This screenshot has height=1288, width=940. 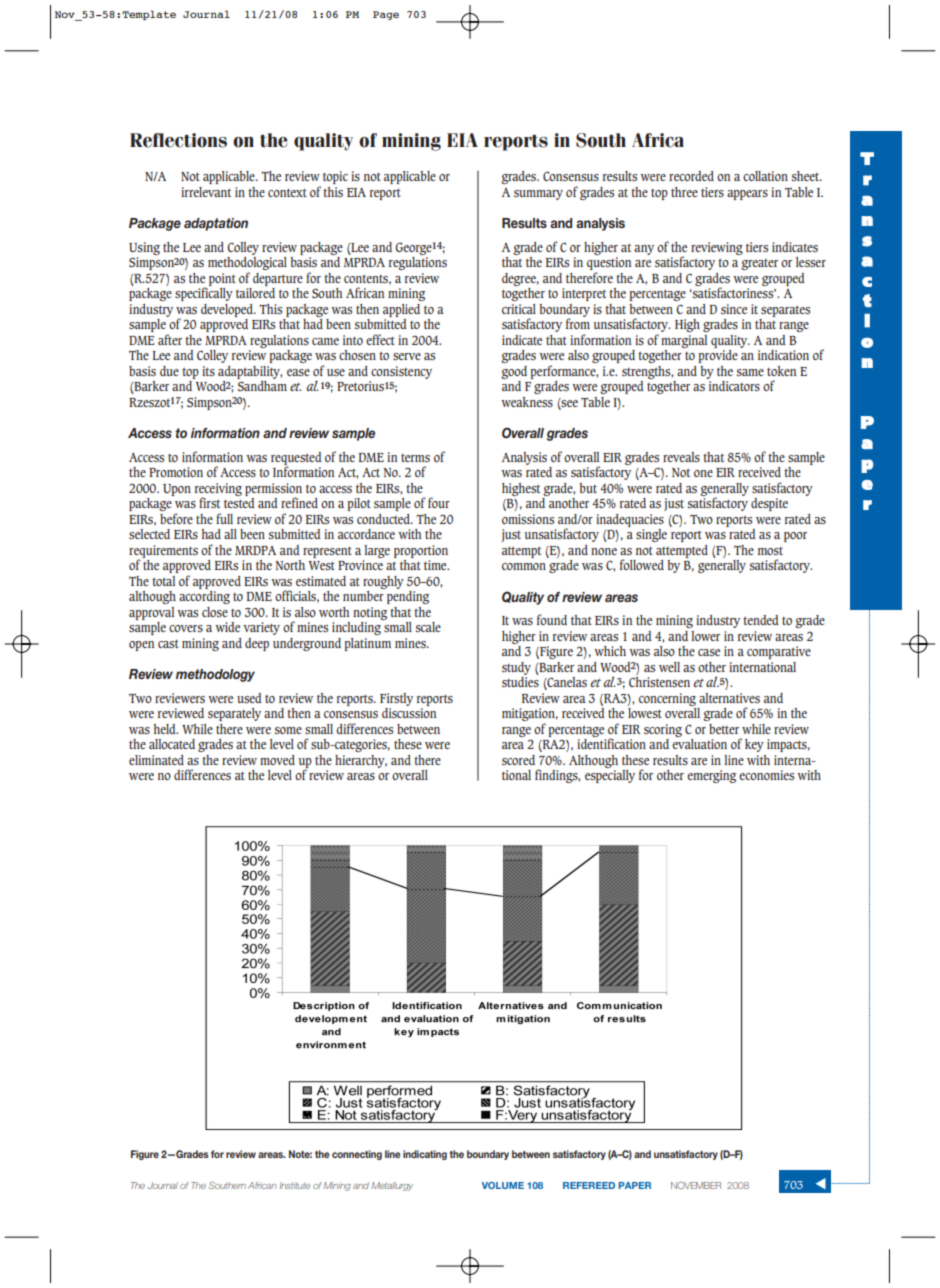 What do you see at coordinates (178, 140) in the screenshot?
I see `Reflections` at bounding box center [178, 140].
